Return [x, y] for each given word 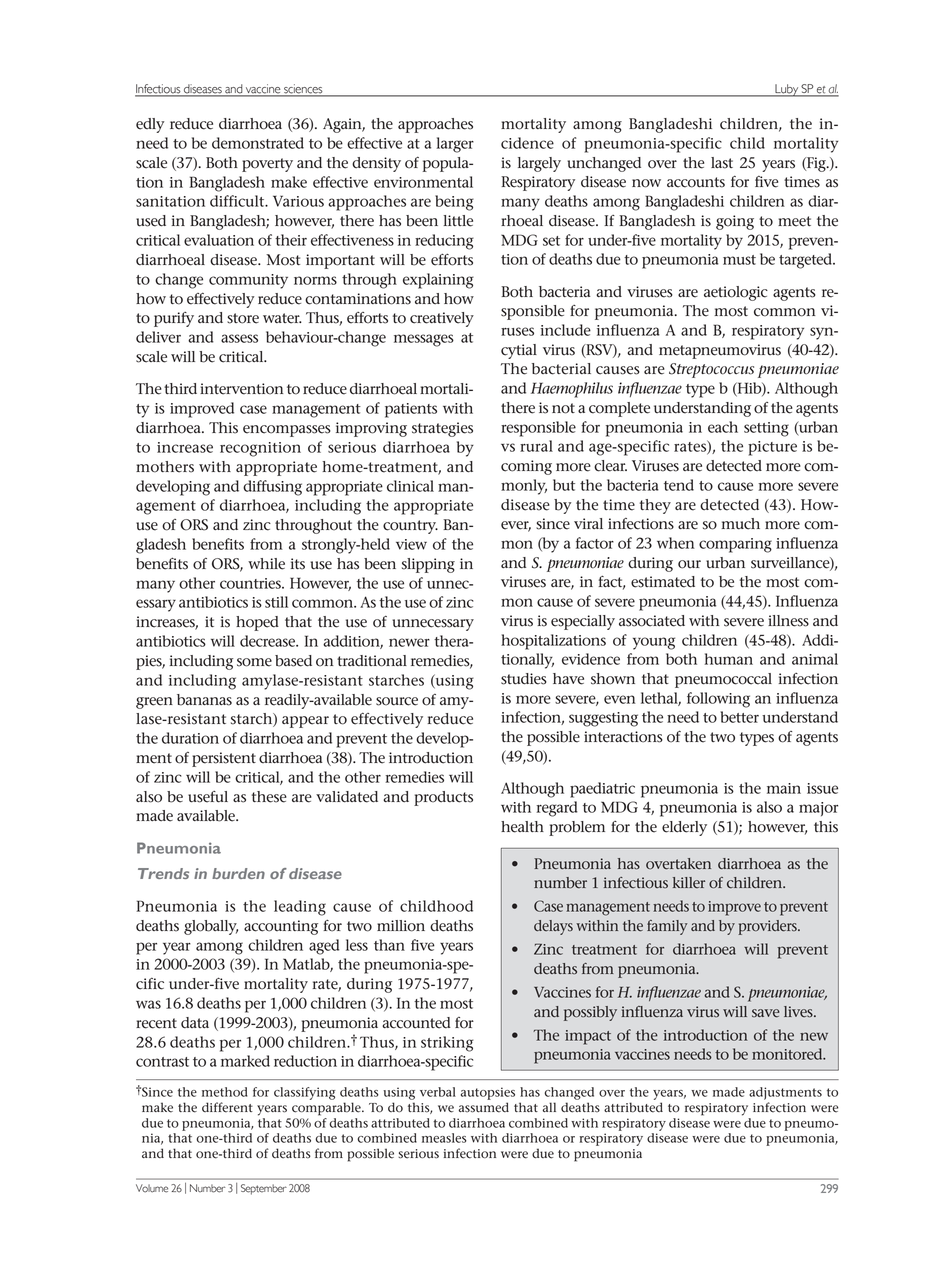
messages [424, 340]
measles [444, 1138]
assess [239, 338]
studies [524, 679]
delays [553, 927]
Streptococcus [711, 370]
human [728, 659]
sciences [303, 90]
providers [768, 927]
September [264, 1189]
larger [455, 145]
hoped [257, 623]
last [722, 163]
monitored [788, 1054]
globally [211, 927]
